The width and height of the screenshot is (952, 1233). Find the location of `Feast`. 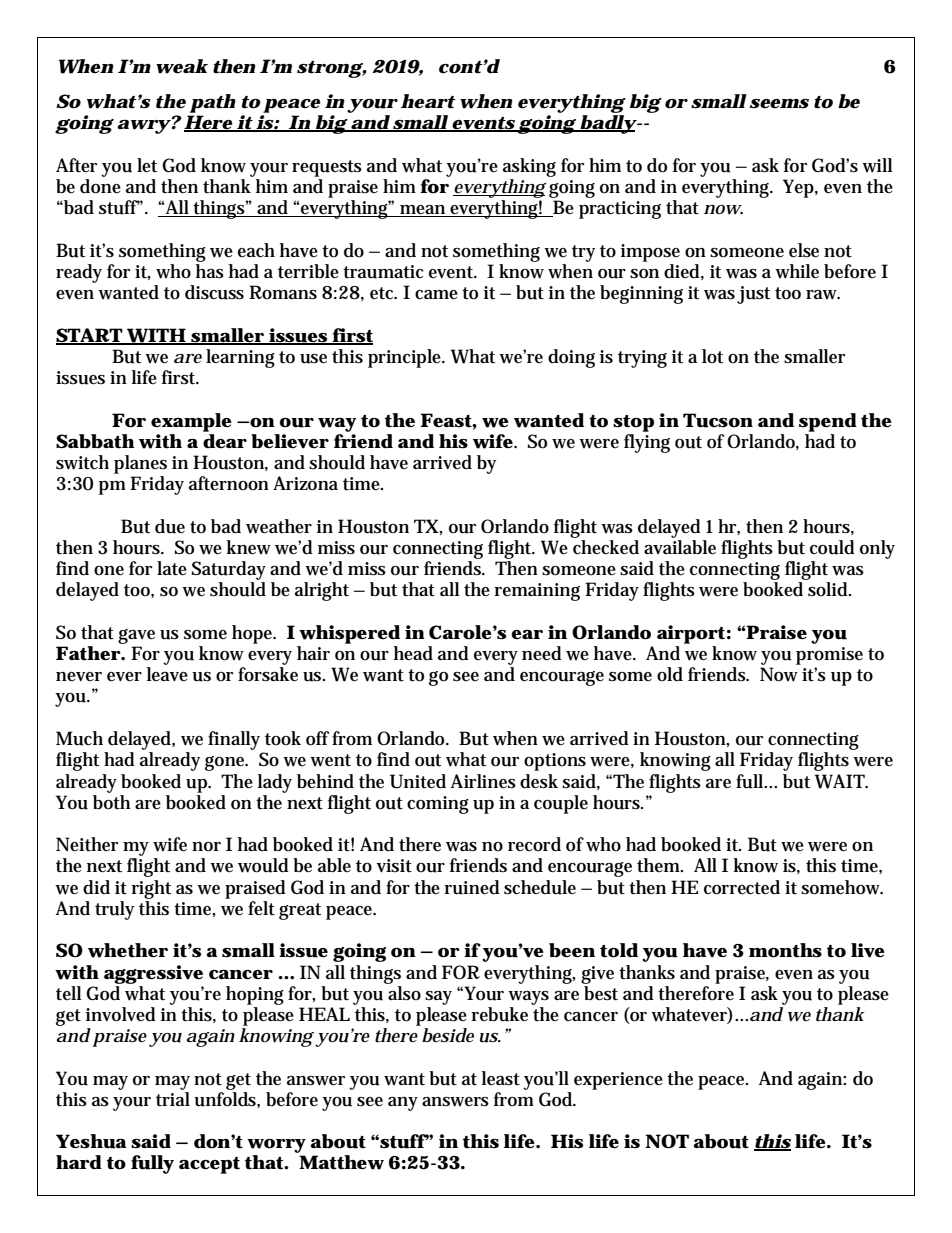

Feast is located at coordinates (446, 420).
